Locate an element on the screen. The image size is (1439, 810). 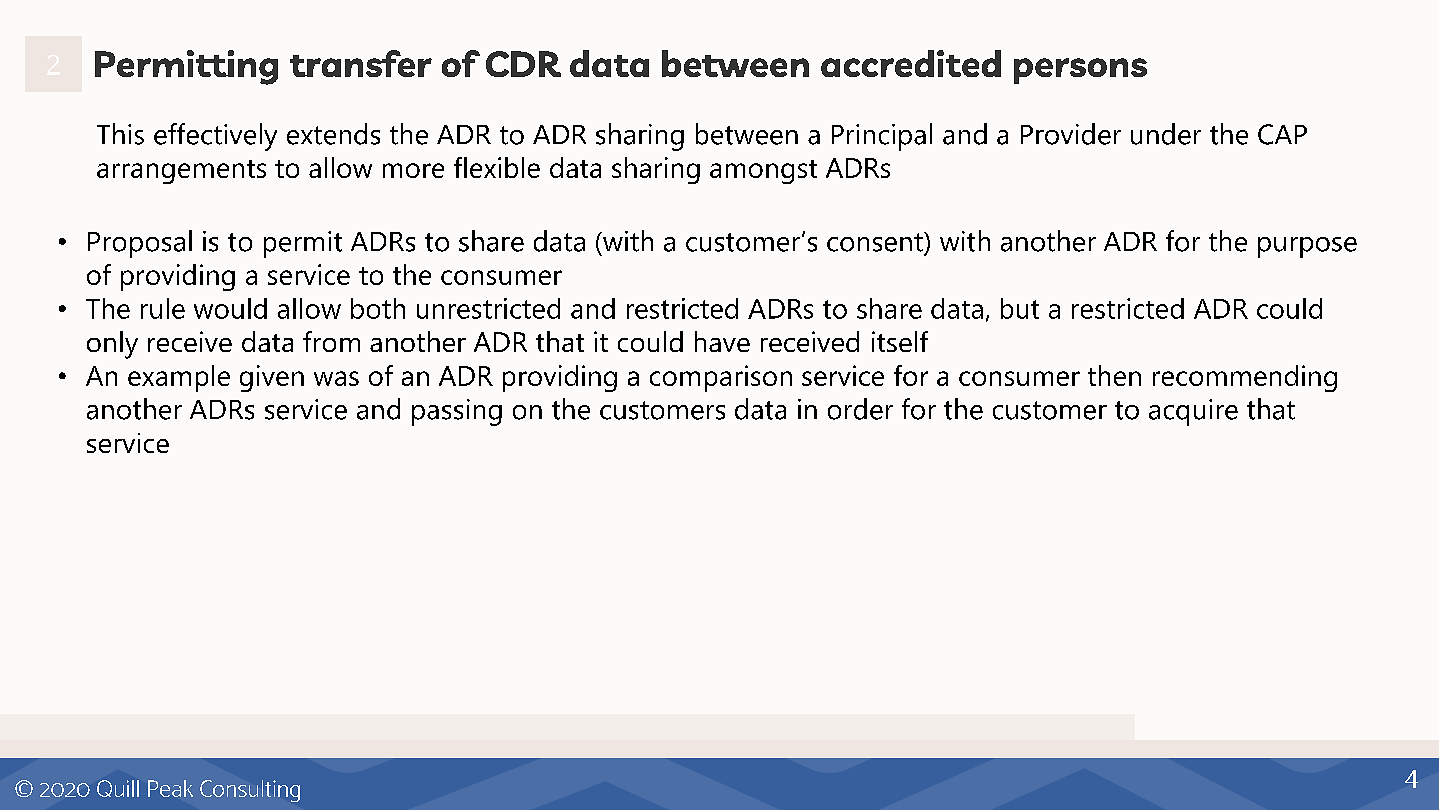
under is located at coordinates (1166, 134).
